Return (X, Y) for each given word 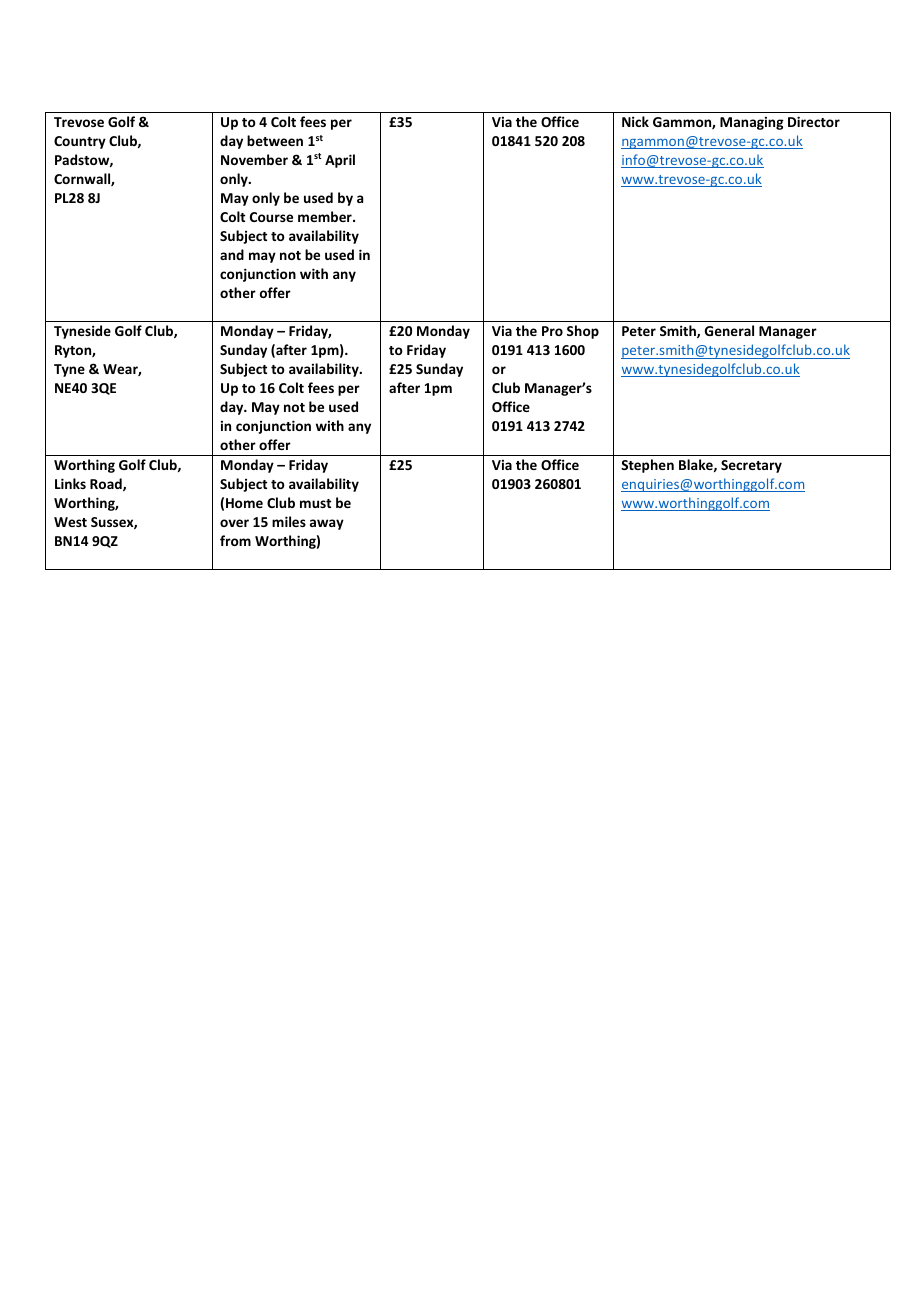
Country (80, 142)
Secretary (751, 466)
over (234, 523)
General (729, 330)
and (232, 254)
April (340, 161)
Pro (552, 331)
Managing (752, 123)
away (327, 524)
